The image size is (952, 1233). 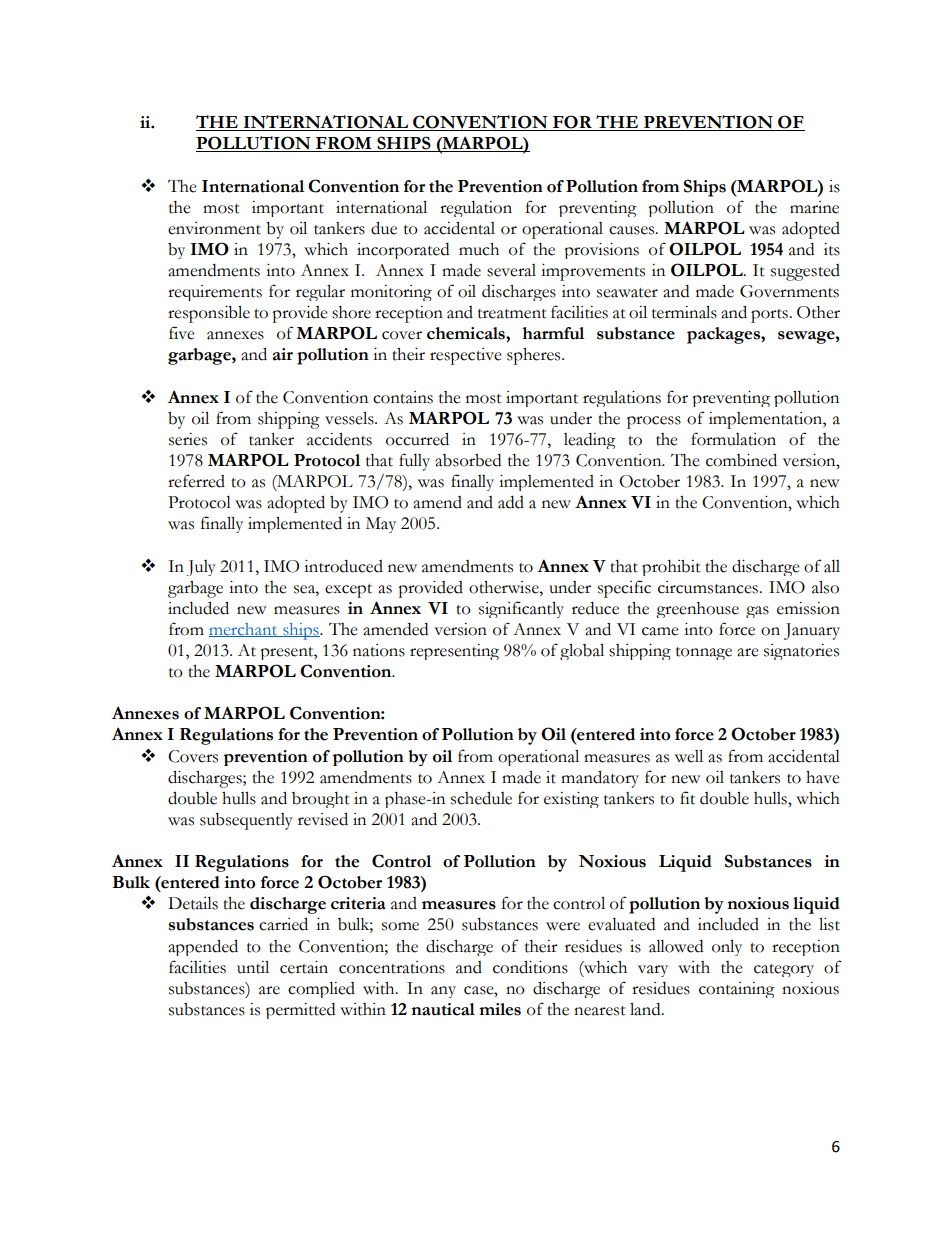 What do you see at coordinates (244, 630) in the screenshot?
I see `merchant` at bounding box center [244, 630].
